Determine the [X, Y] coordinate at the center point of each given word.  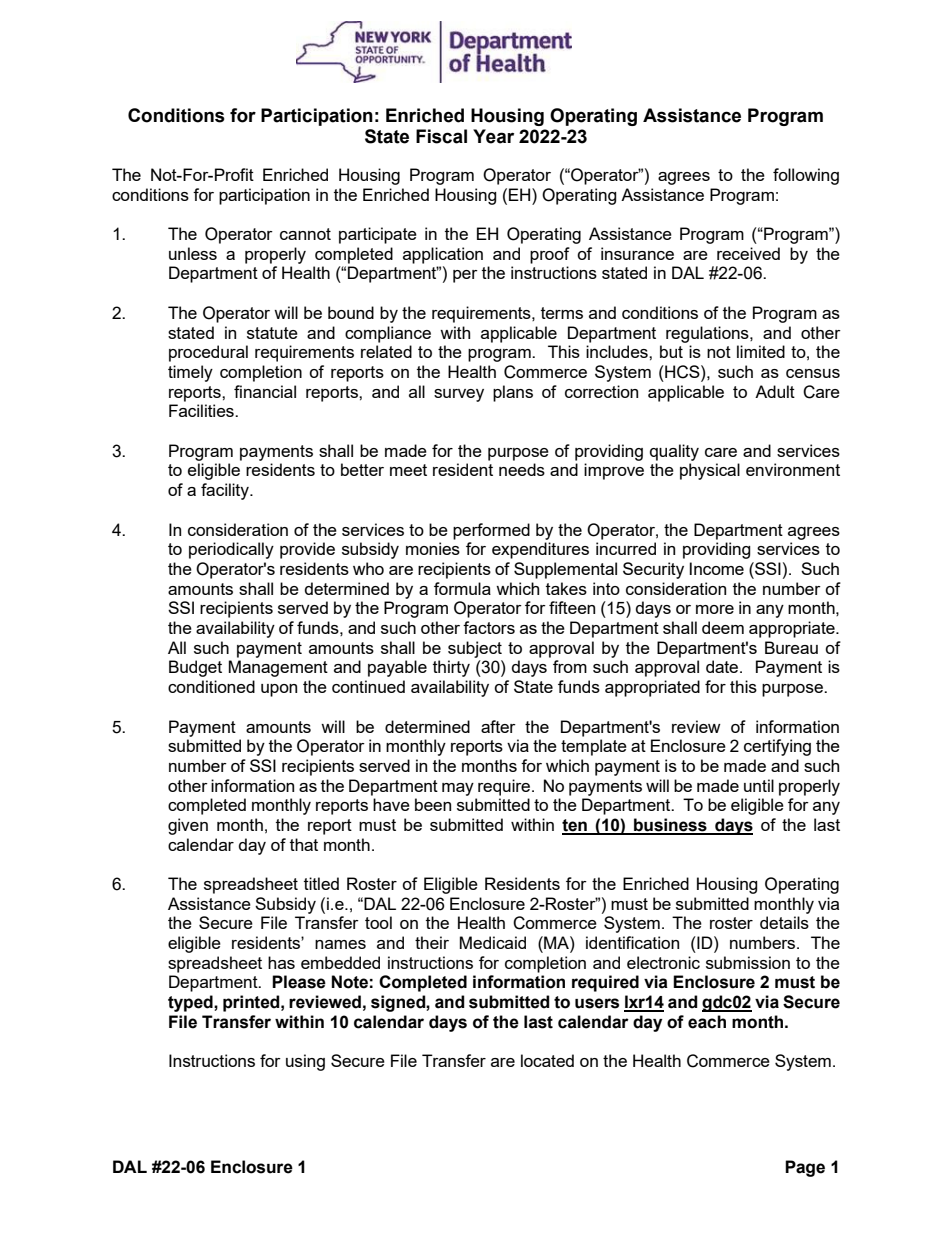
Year [493, 136]
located [547, 1060]
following [806, 176]
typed [191, 1003]
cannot [305, 234]
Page [805, 1168]
